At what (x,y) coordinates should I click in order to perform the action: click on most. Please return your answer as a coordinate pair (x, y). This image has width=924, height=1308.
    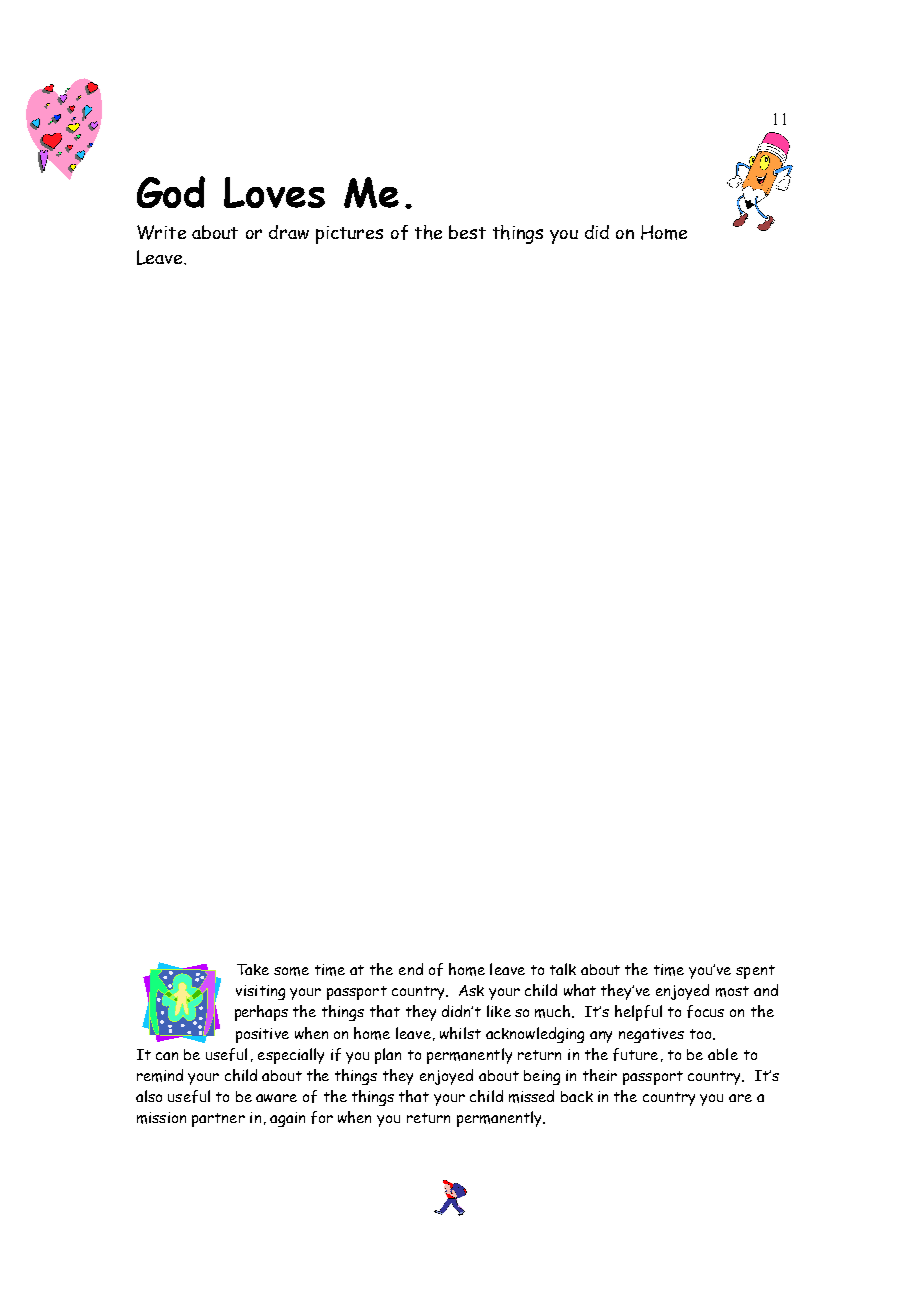
    Looking at the image, I should click on (732, 991).
